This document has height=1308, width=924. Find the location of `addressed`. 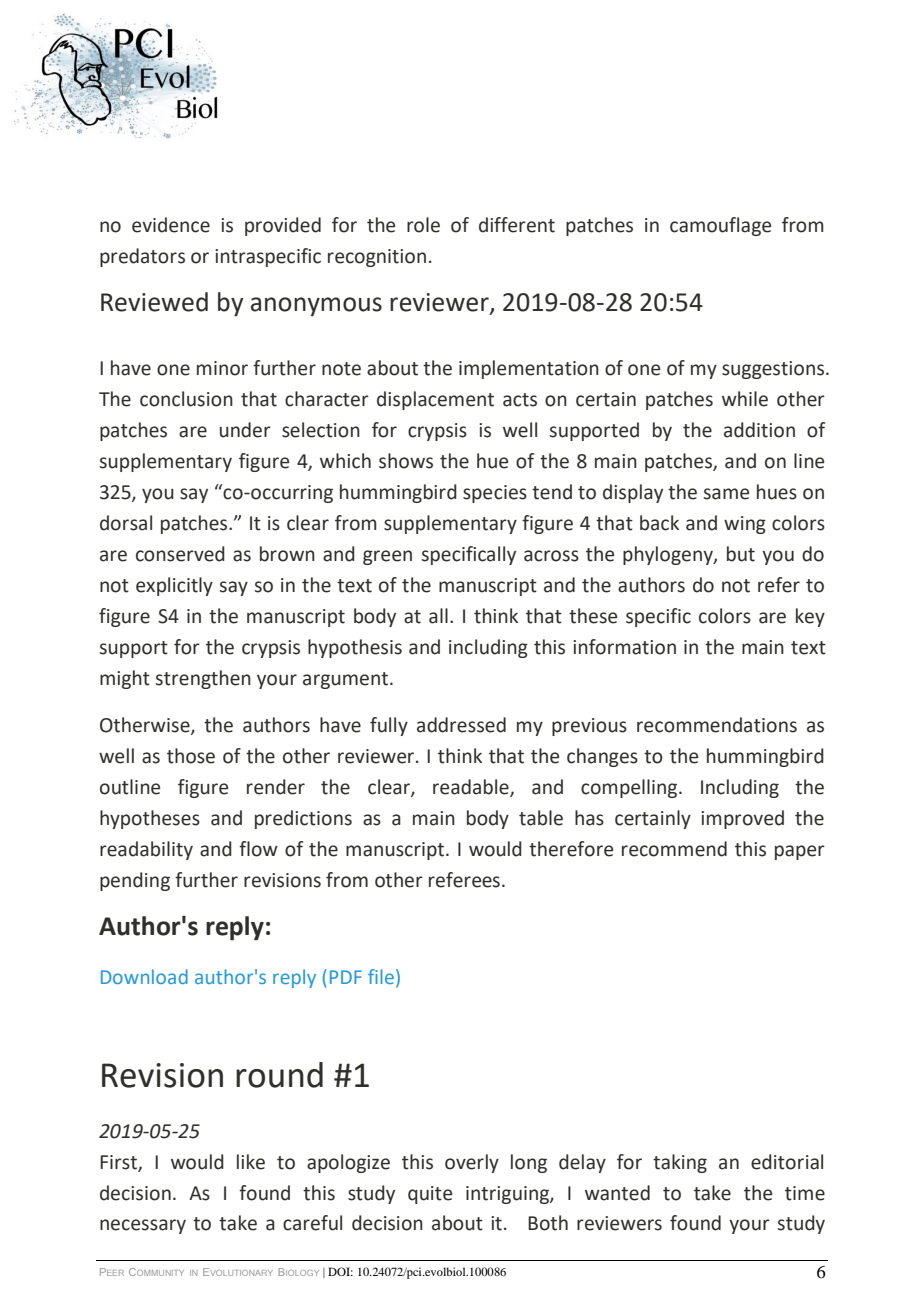

addressed is located at coordinates (461, 725).
